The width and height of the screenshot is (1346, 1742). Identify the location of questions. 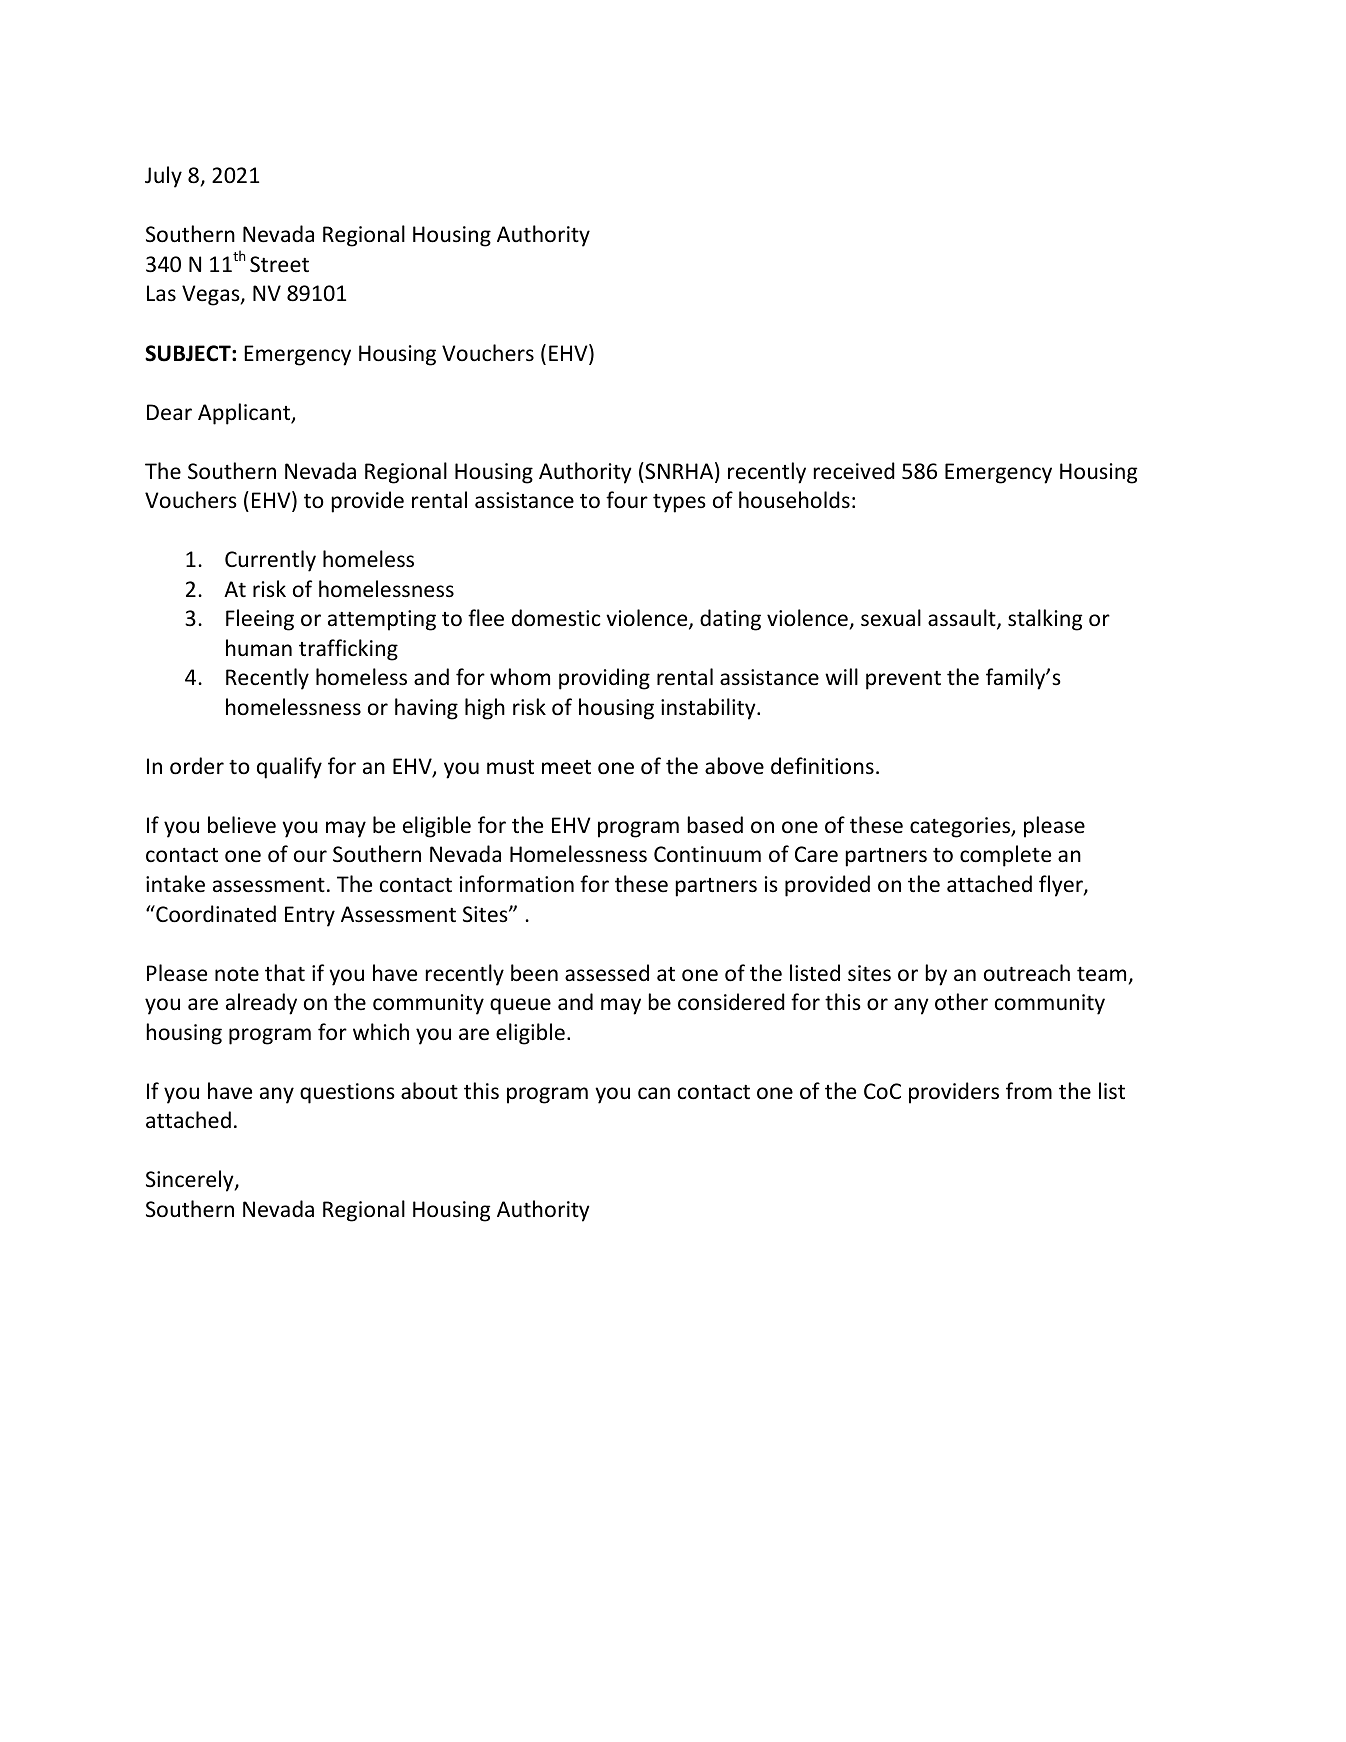
(347, 1093).
